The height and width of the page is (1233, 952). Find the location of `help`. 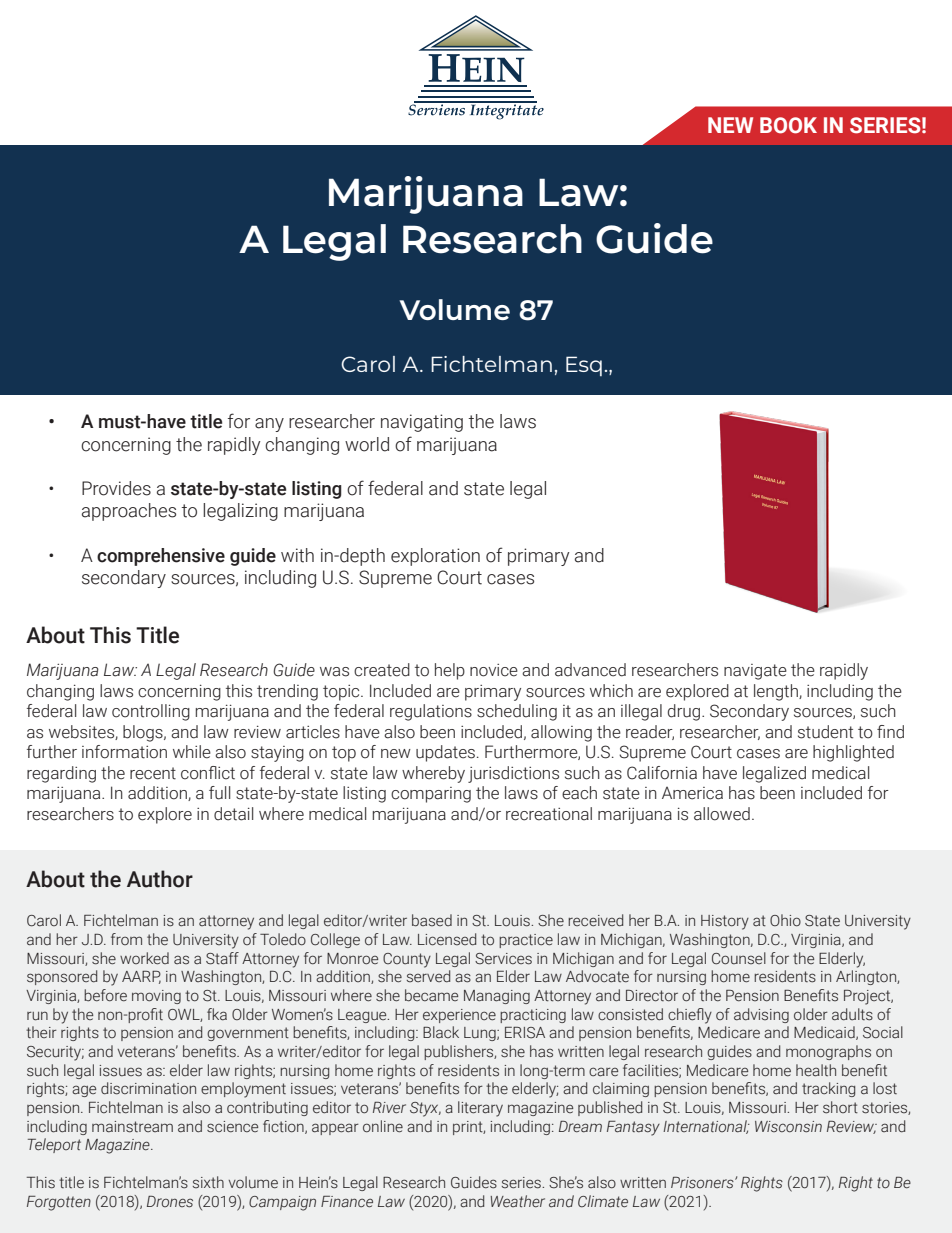

help is located at coordinates (450, 671).
